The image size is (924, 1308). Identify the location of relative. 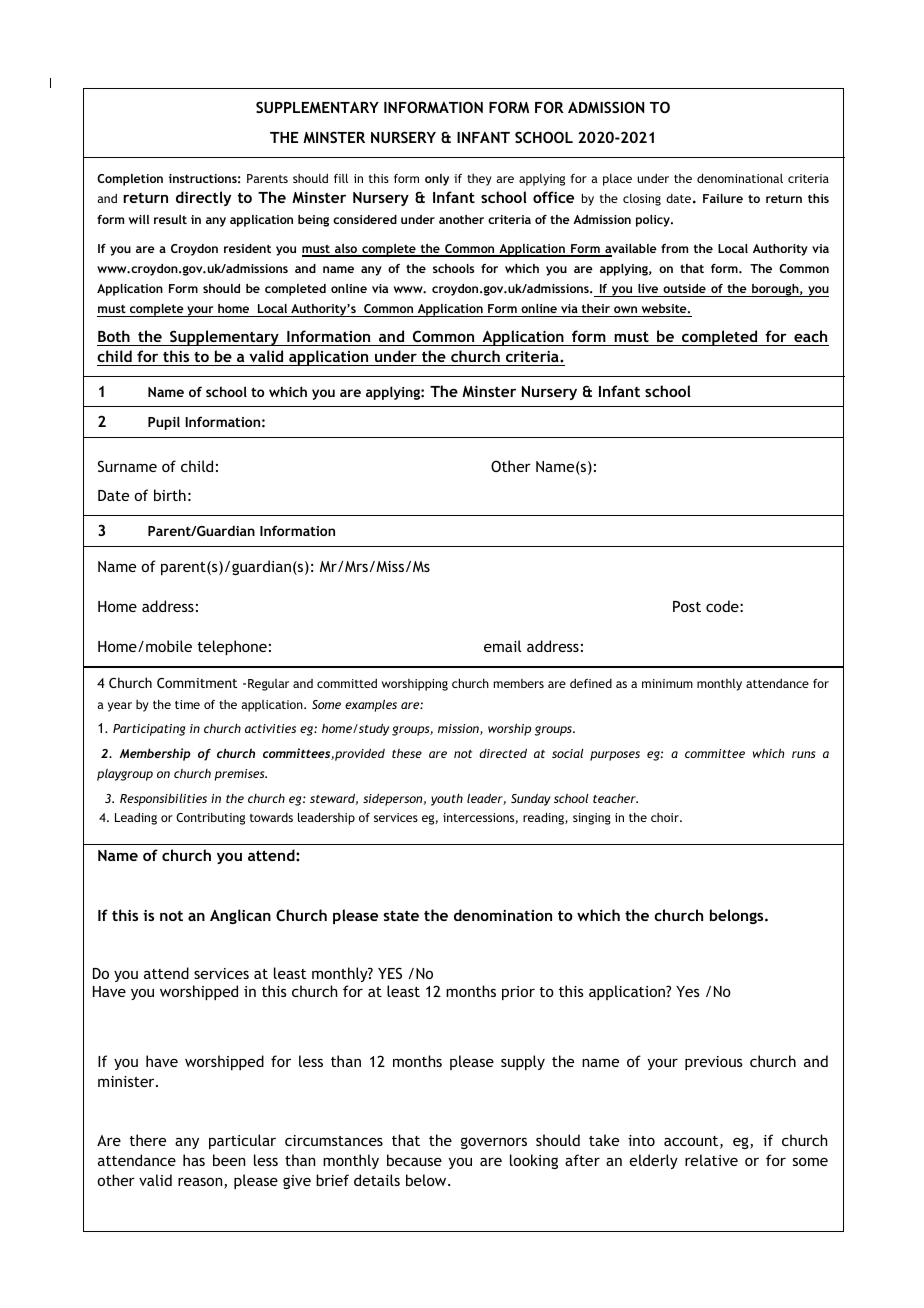
(711, 1160).
